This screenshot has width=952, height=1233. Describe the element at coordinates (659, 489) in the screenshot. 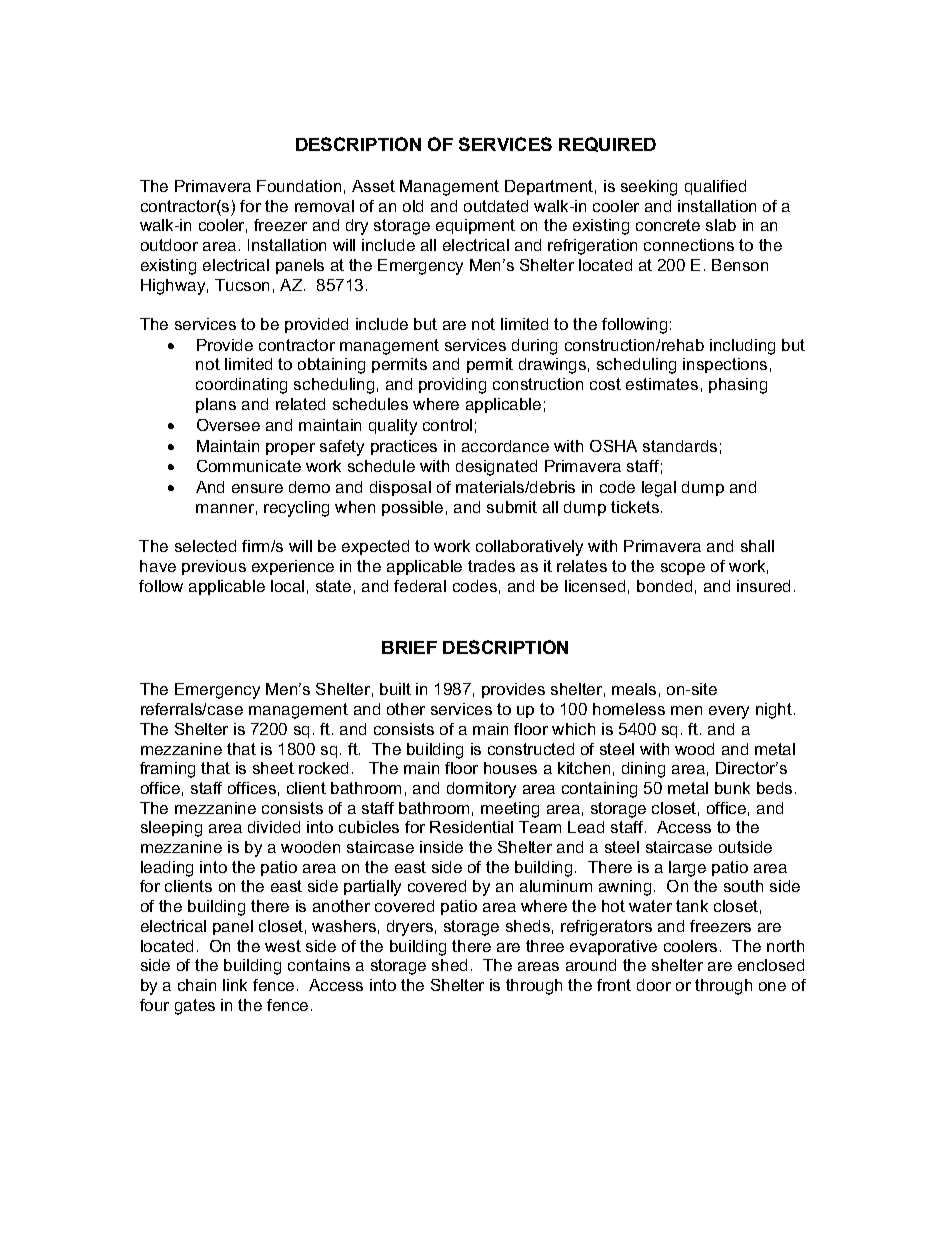

I see `legal` at that location.
